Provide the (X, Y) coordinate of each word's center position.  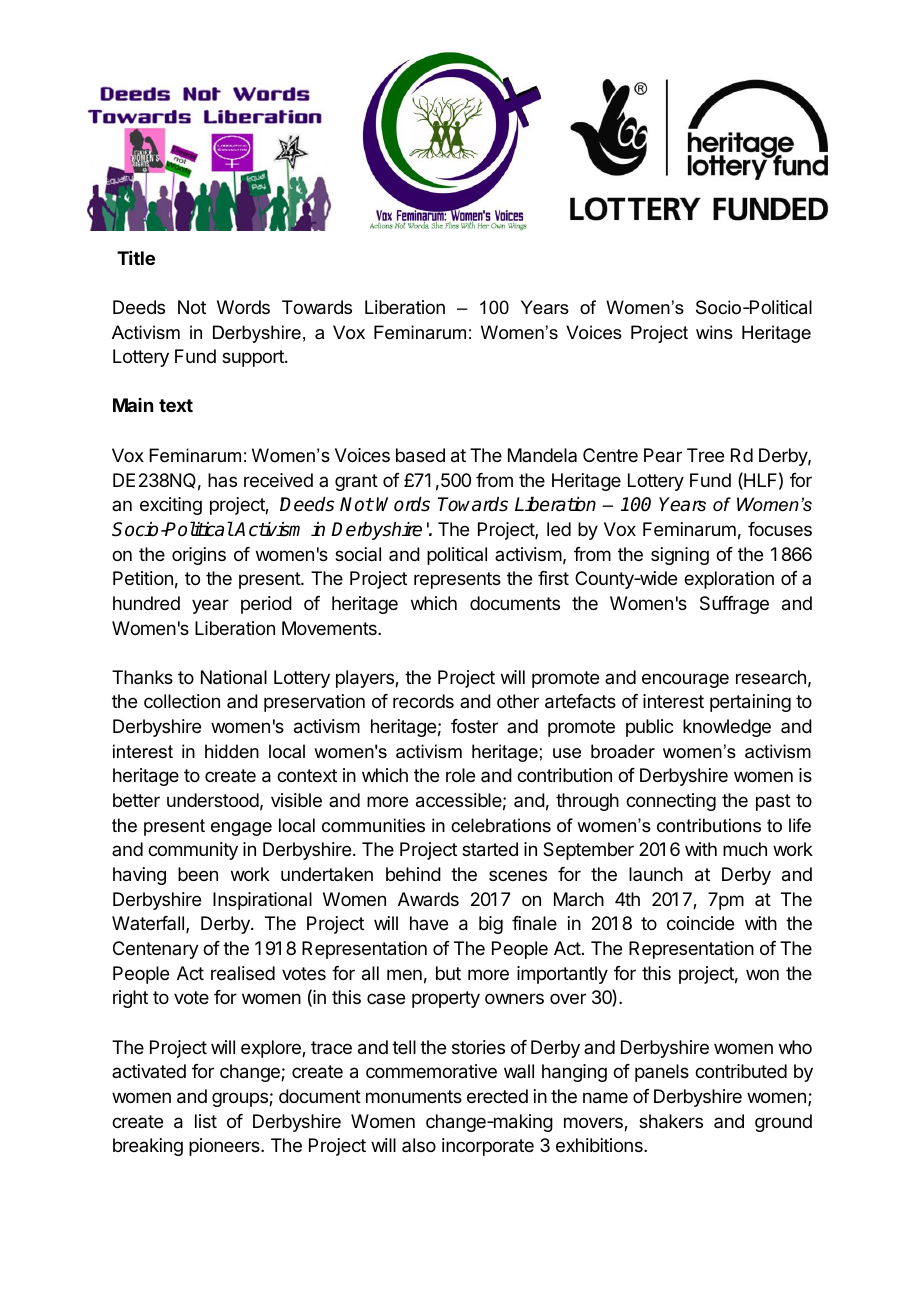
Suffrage (734, 605)
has (222, 480)
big (491, 925)
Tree (705, 455)
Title (136, 258)
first (553, 578)
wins (714, 332)
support (254, 358)
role (460, 775)
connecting (671, 802)
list (206, 1121)
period (266, 605)
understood (213, 800)
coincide (700, 923)
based (420, 455)
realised (243, 973)
